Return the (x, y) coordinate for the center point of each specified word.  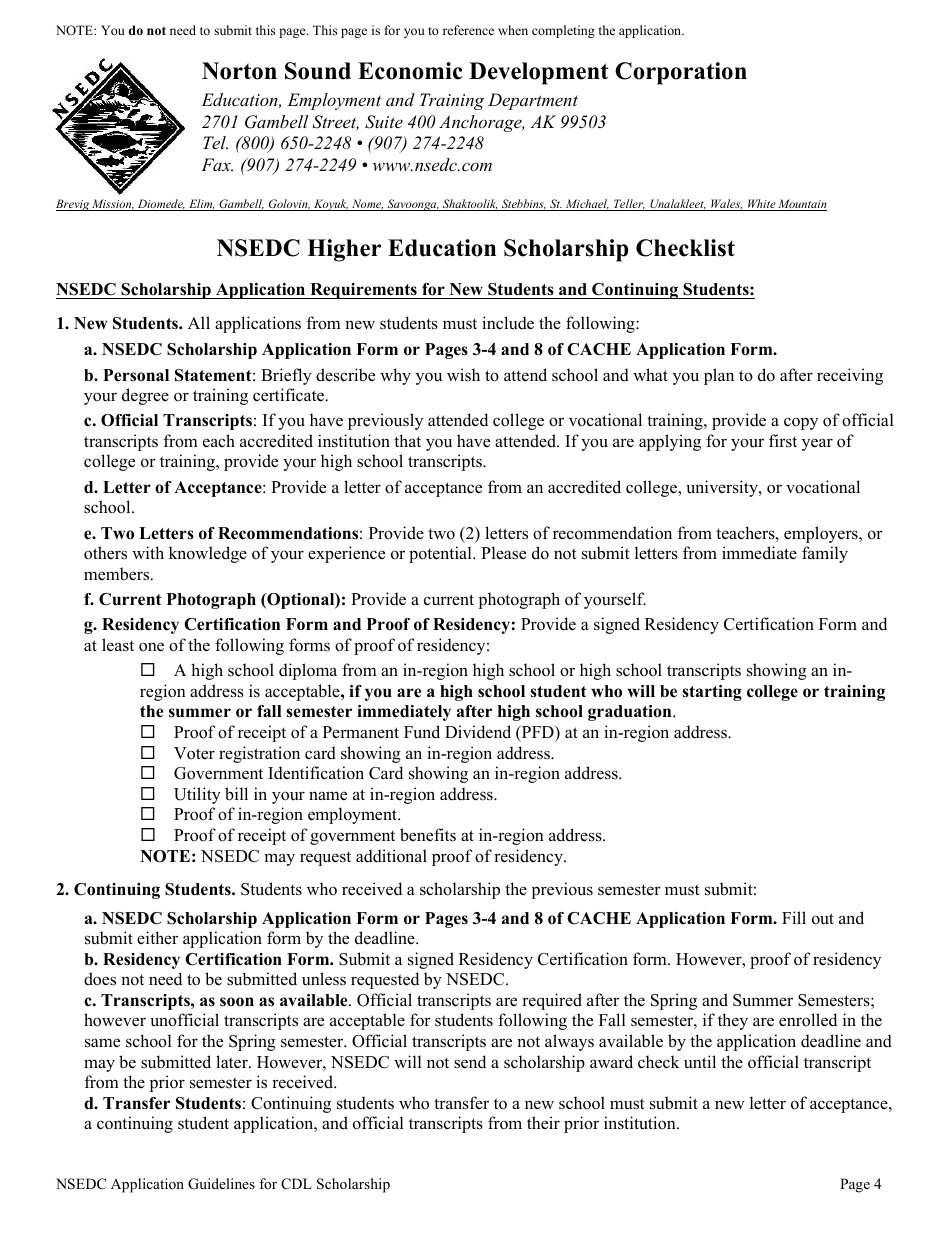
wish (463, 374)
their (543, 1123)
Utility (197, 795)
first (783, 441)
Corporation (681, 73)
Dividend (478, 732)
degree (145, 396)
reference (468, 30)
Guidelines (221, 1184)
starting (712, 693)
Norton (239, 71)
